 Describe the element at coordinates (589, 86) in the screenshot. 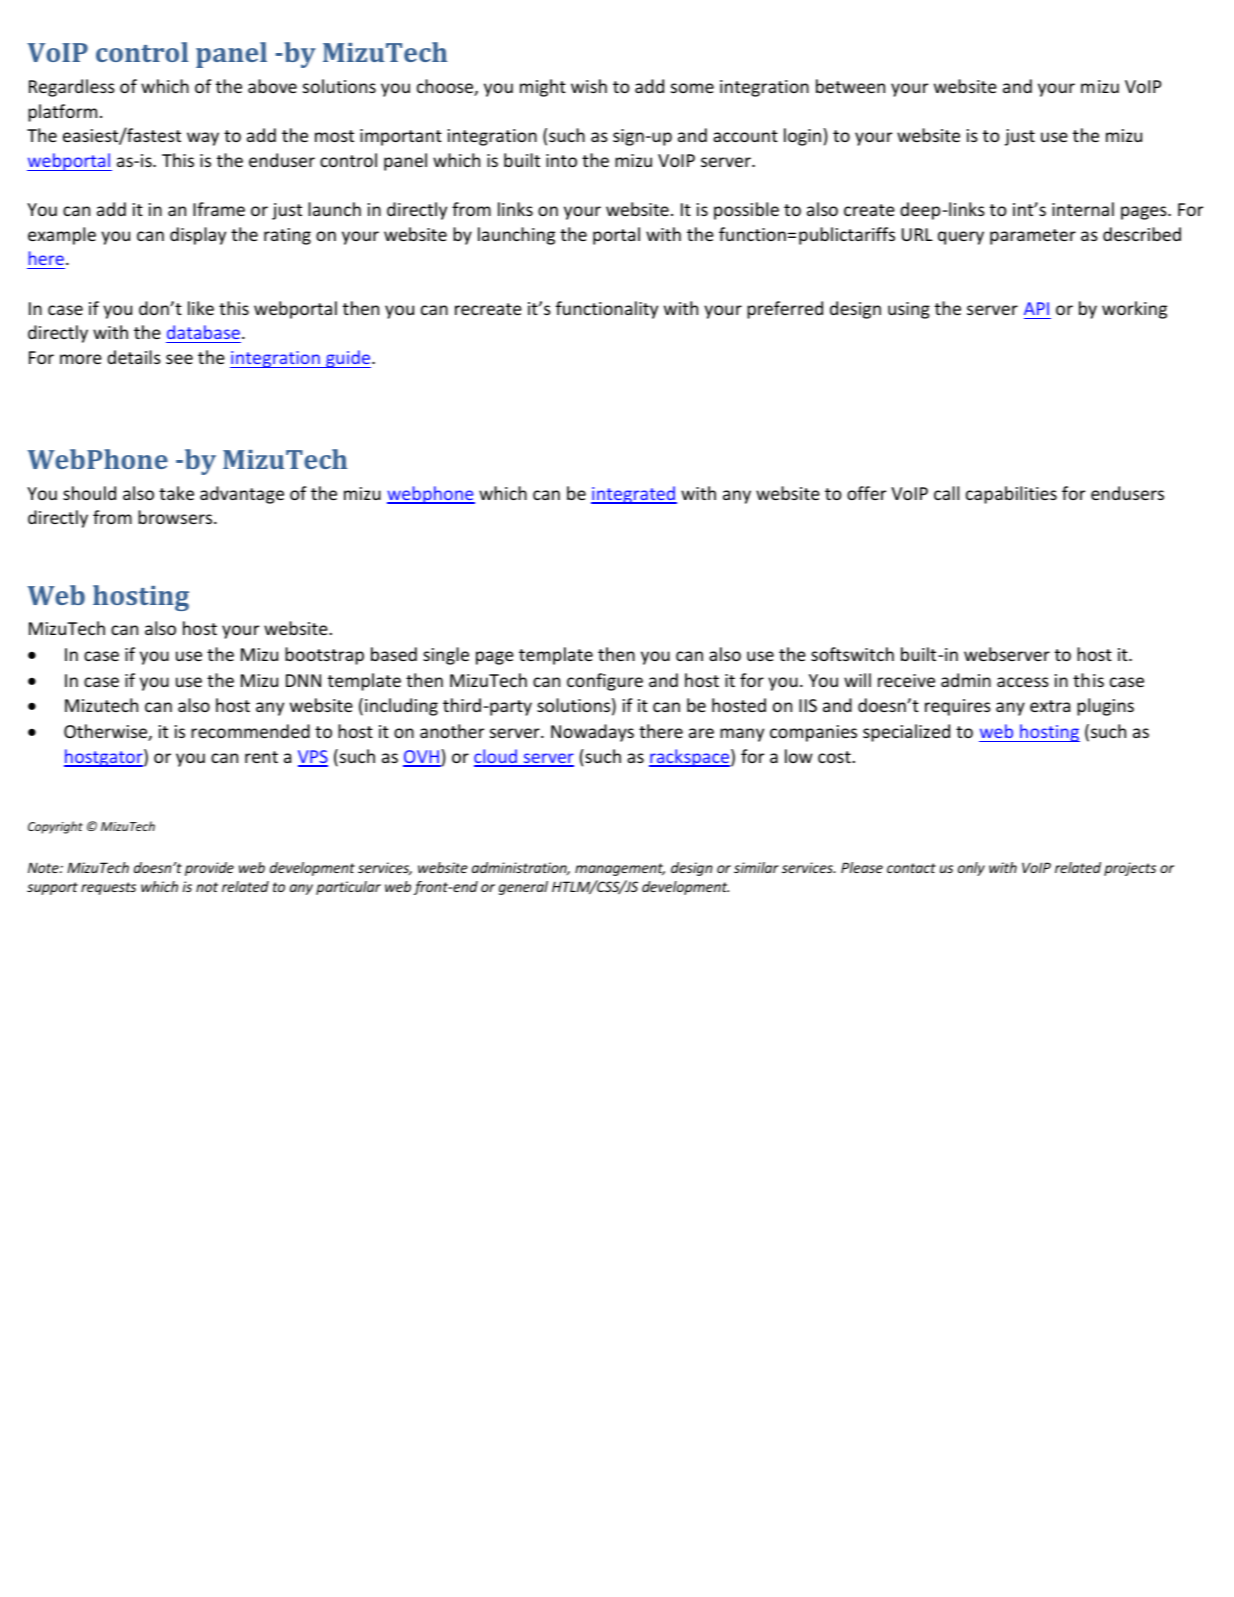

I see `wish` at that location.
